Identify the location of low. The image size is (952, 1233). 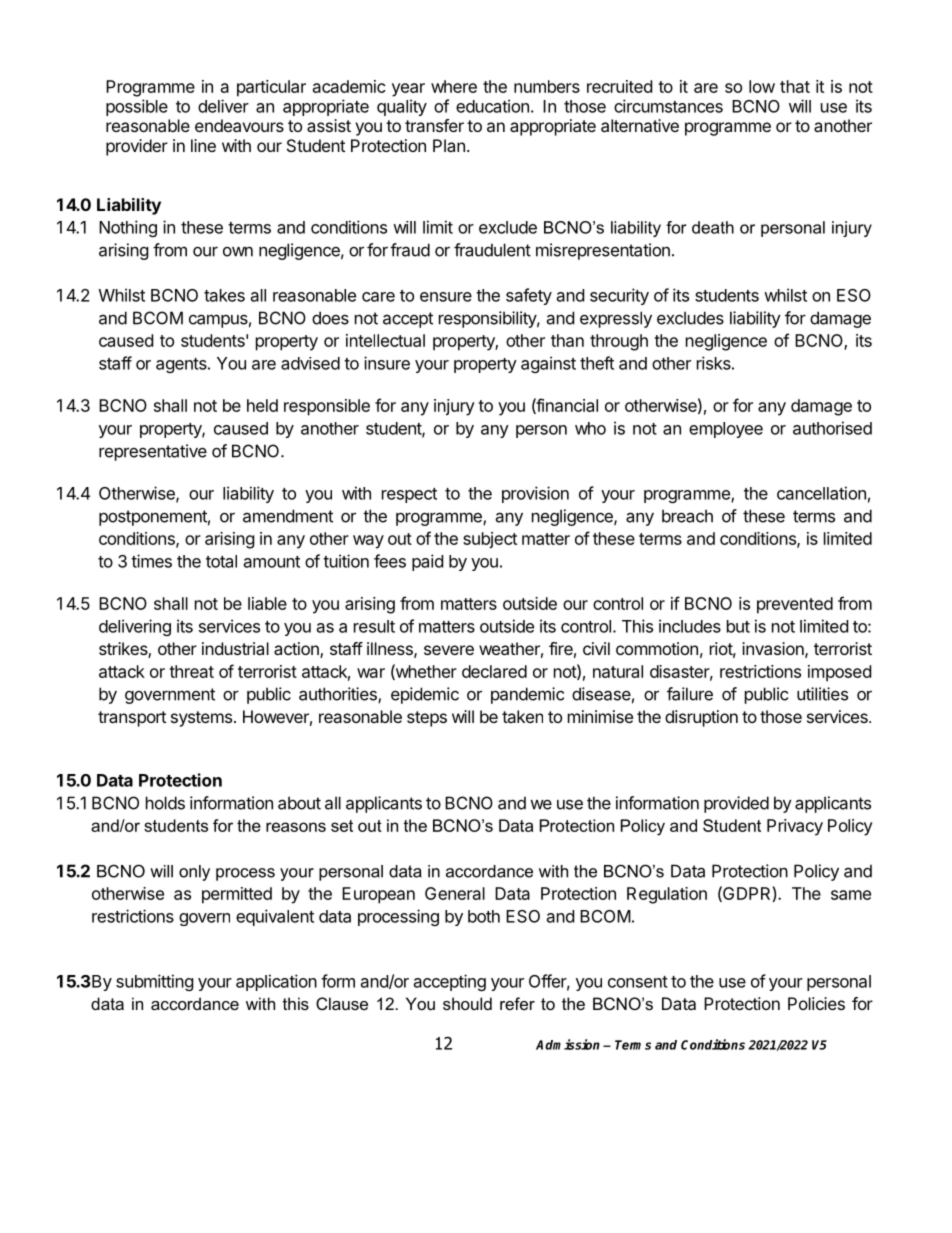
(762, 86).
